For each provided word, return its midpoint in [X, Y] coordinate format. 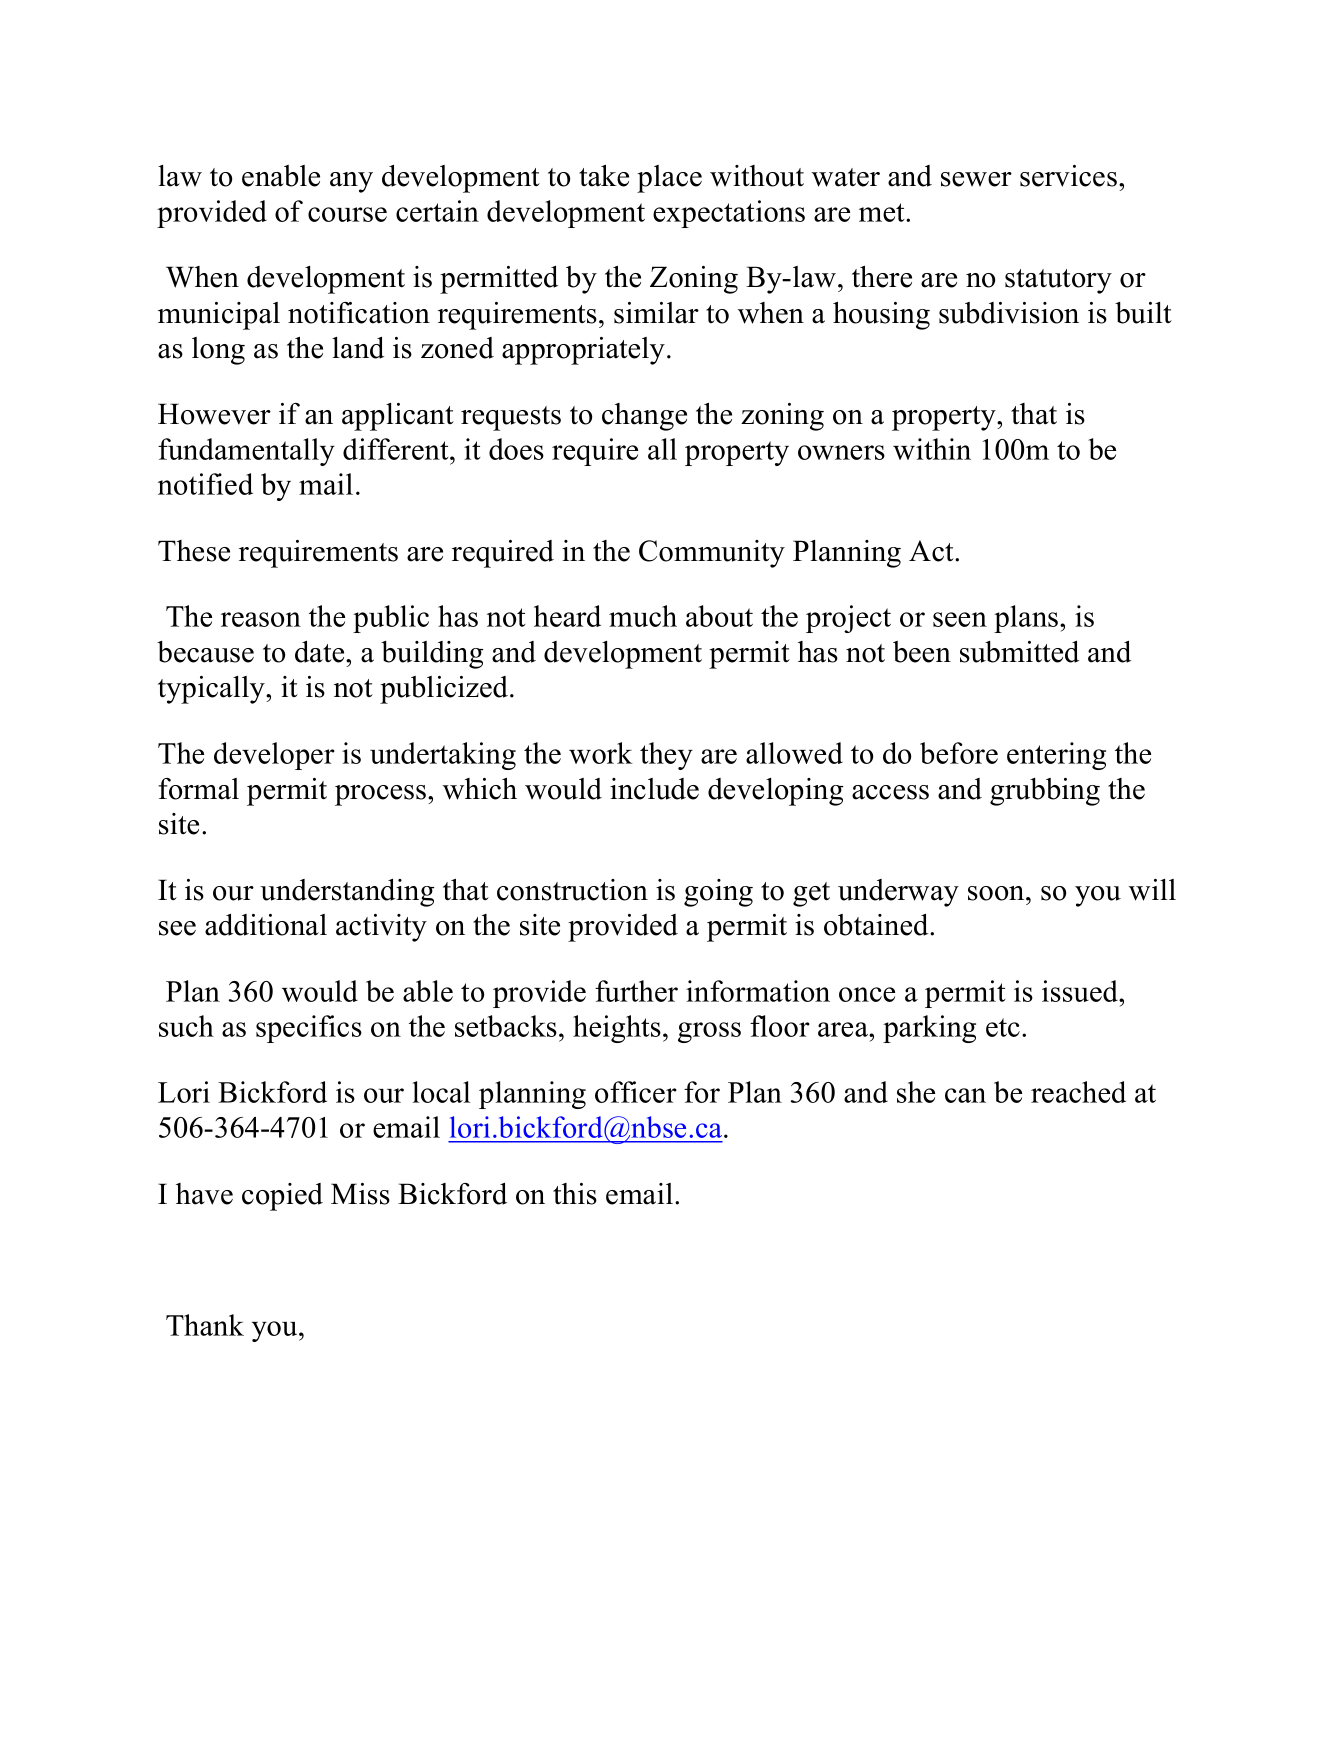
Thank [205, 1325]
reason [261, 619]
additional [266, 925]
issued [1081, 991]
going [718, 893]
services [1068, 176]
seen [960, 619]
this [575, 1194]
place [669, 179]
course [347, 214]
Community [712, 554]
